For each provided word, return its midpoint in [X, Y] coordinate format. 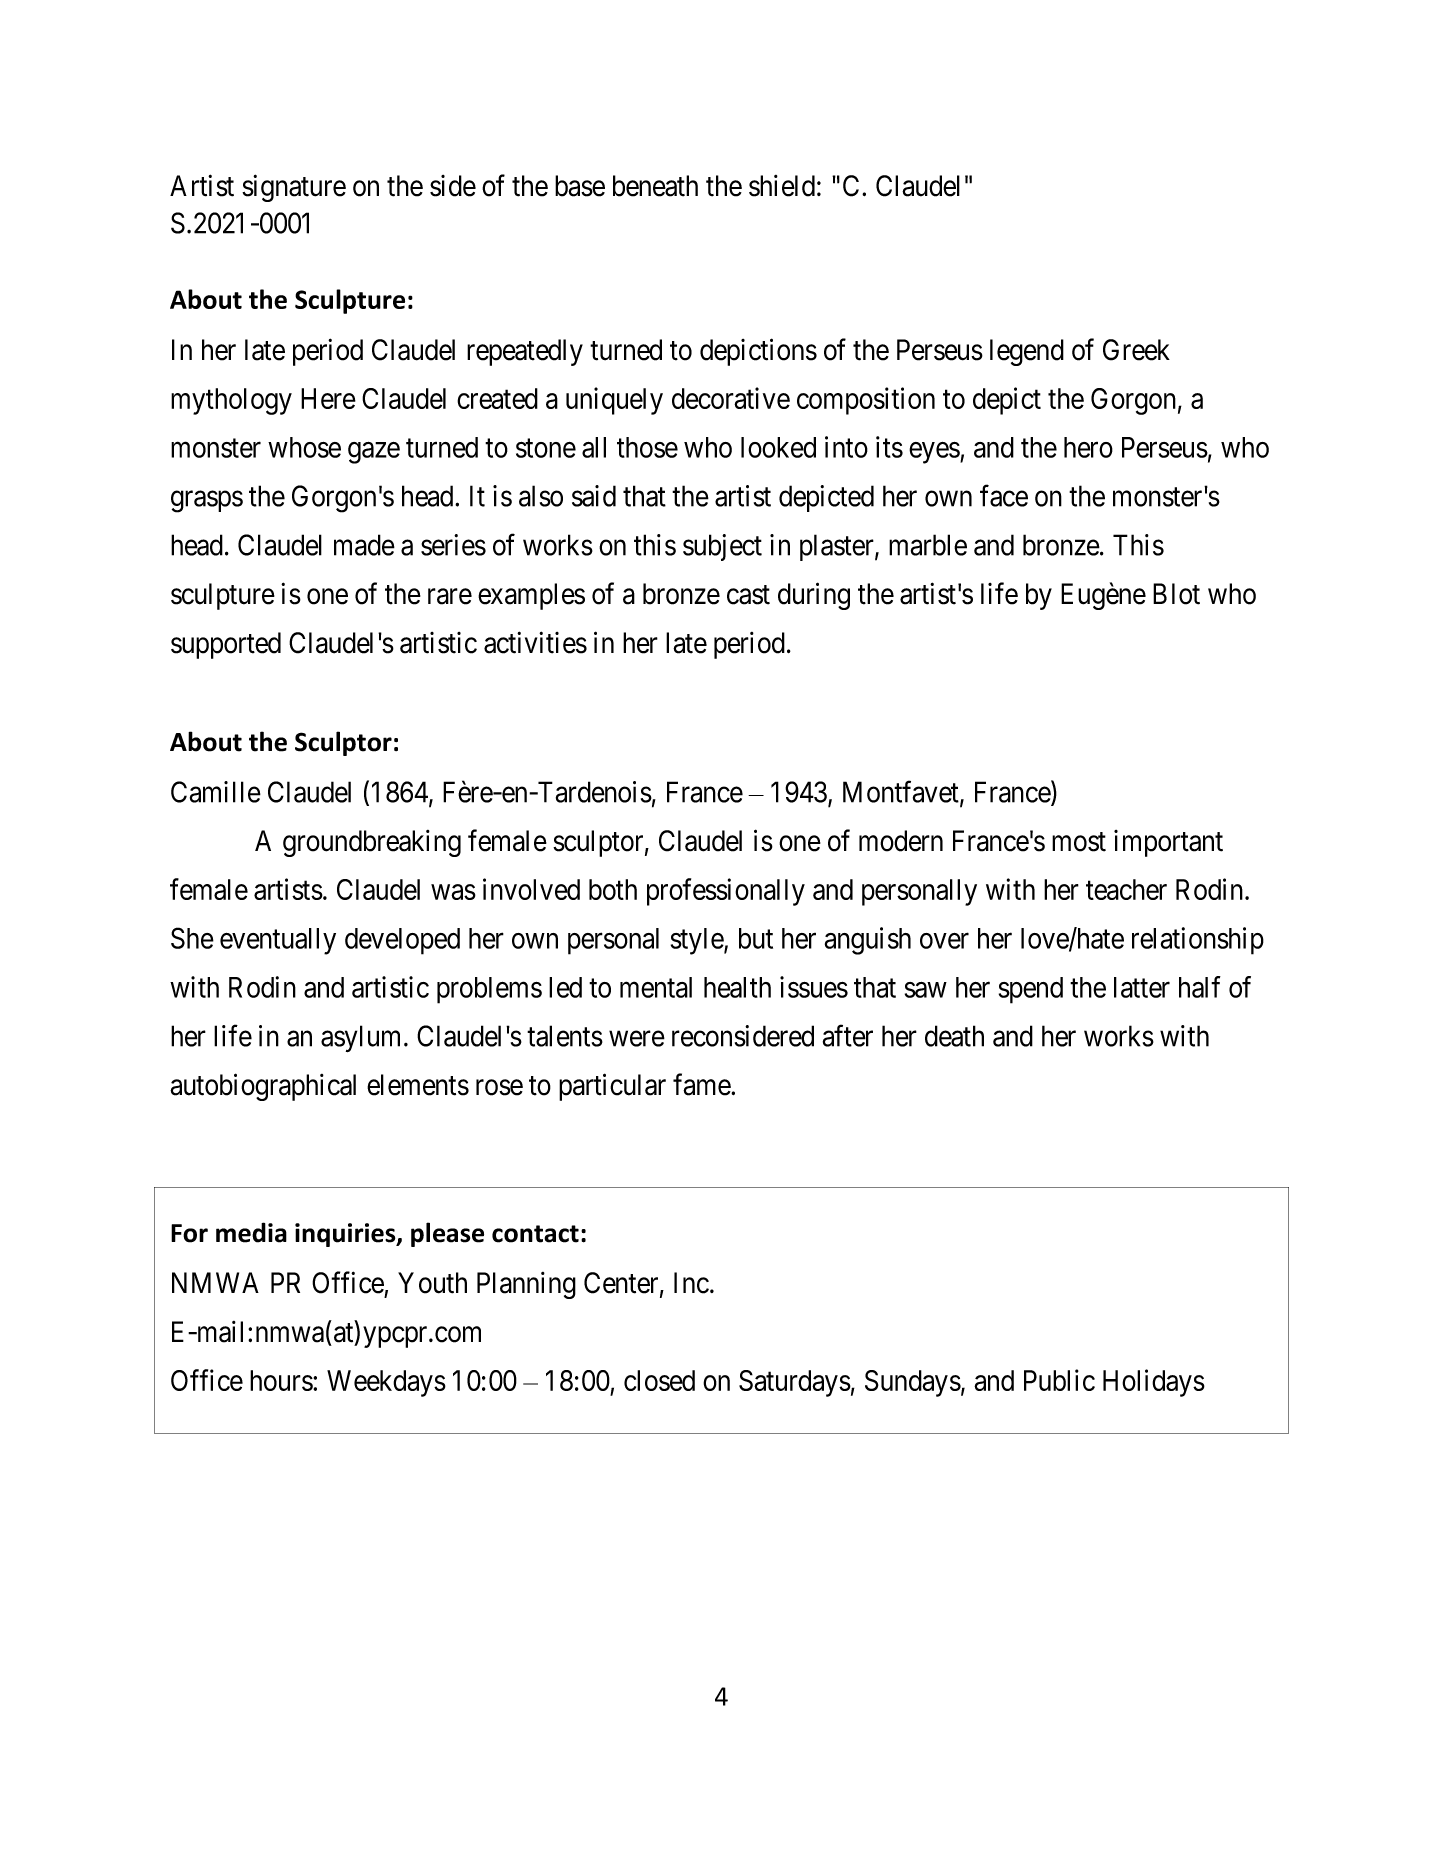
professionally [726, 892]
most [1079, 842]
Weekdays [386, 1383]
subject [722, 547]
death [954, 1036]
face [1004, 496]
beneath [655, 186]
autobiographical [263, 1087]
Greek [1136, 350]
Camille [216, 792]
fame [702, 1084]
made [364, 545]
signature [294, 188]
